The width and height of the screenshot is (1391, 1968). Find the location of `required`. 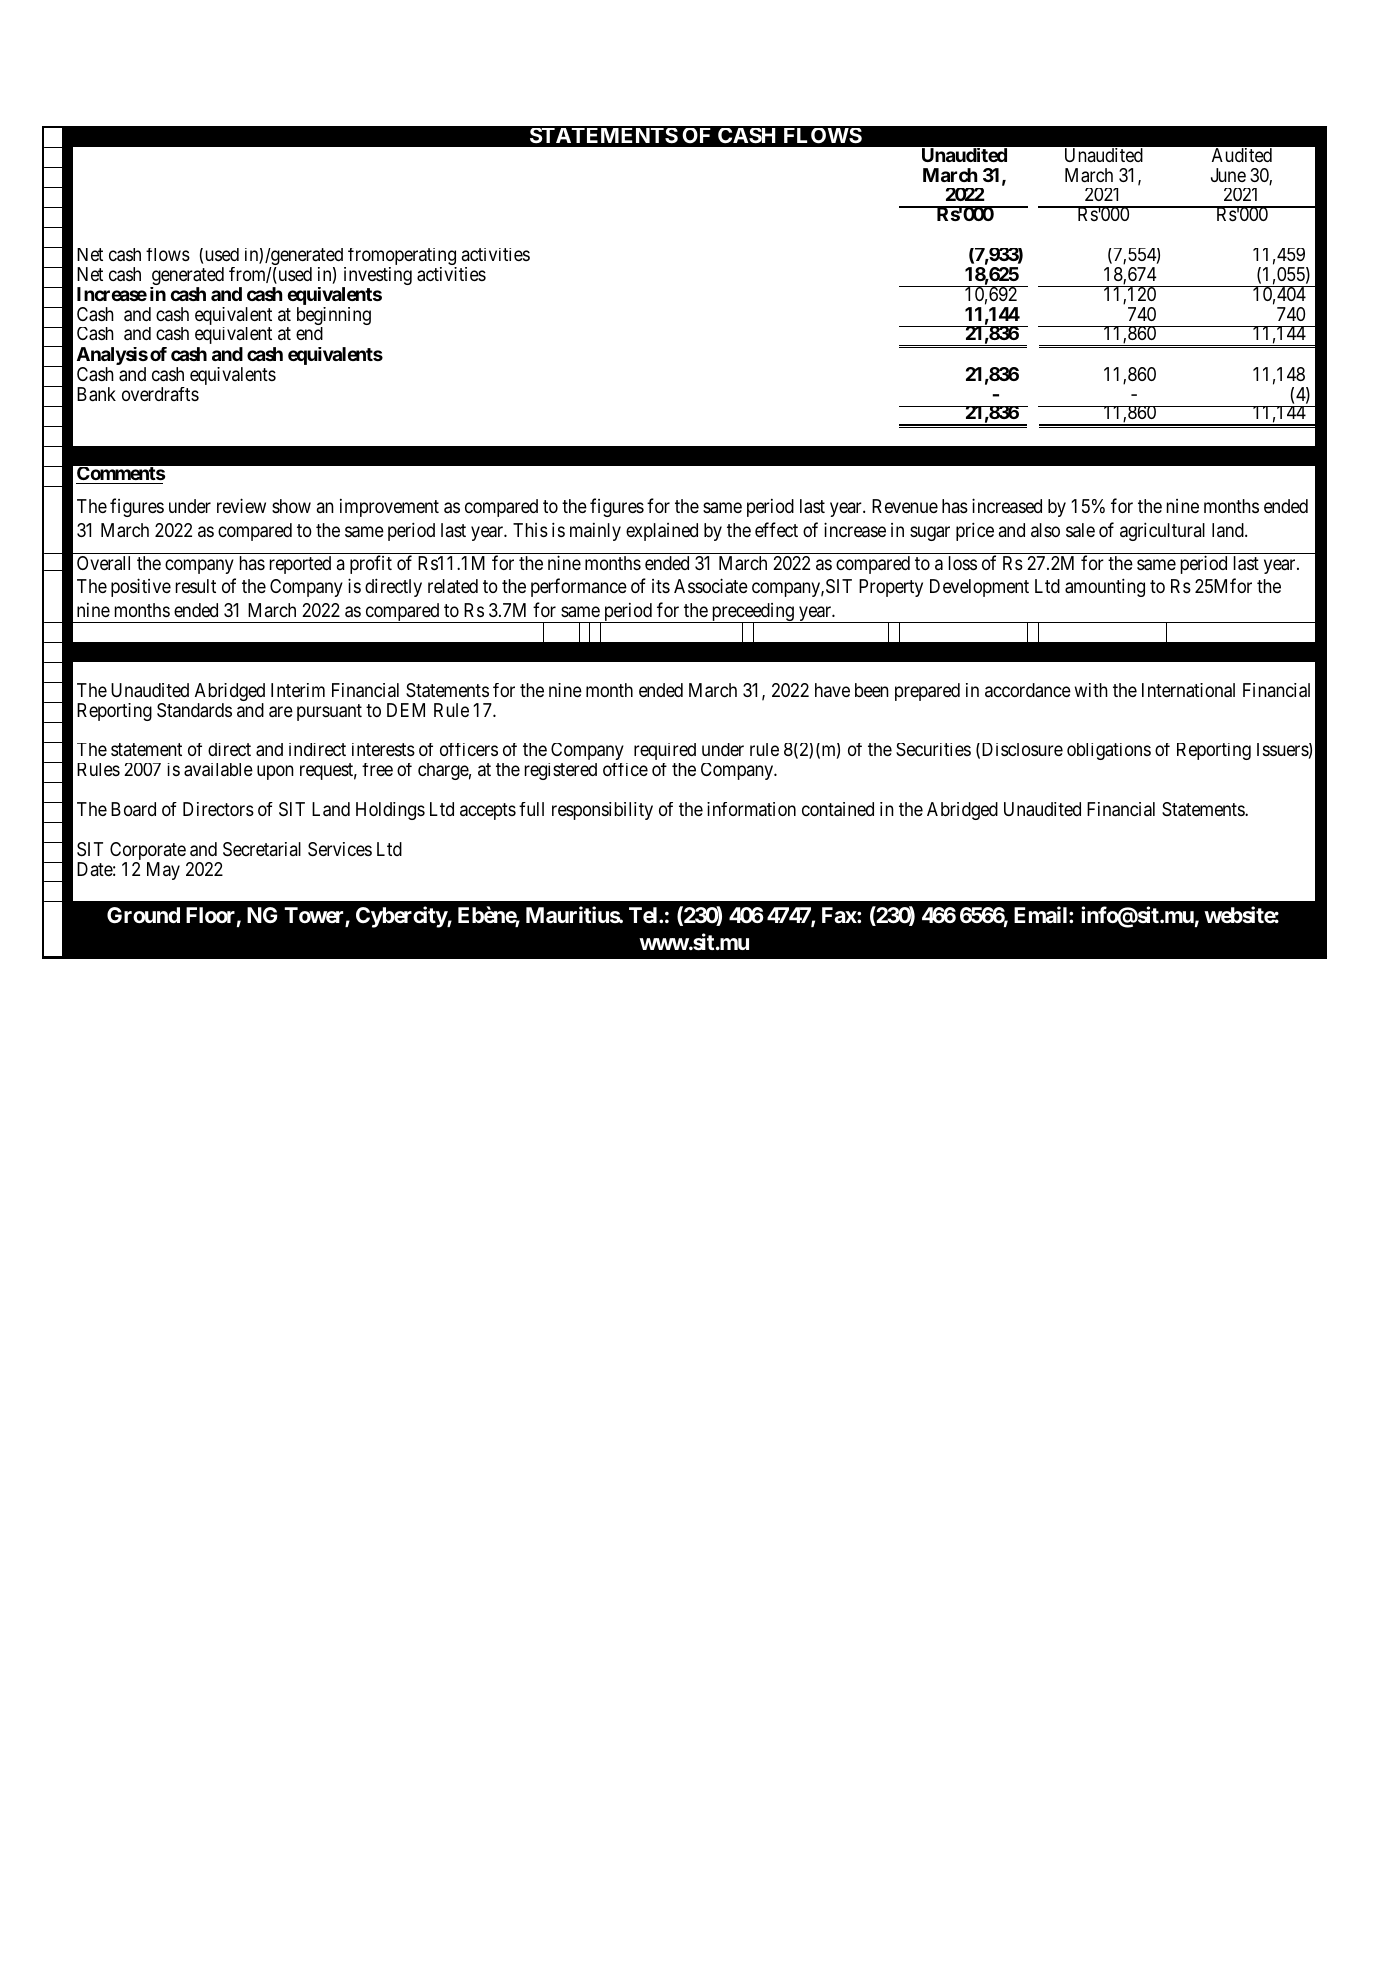

required is located at coordinates (665, 751).
